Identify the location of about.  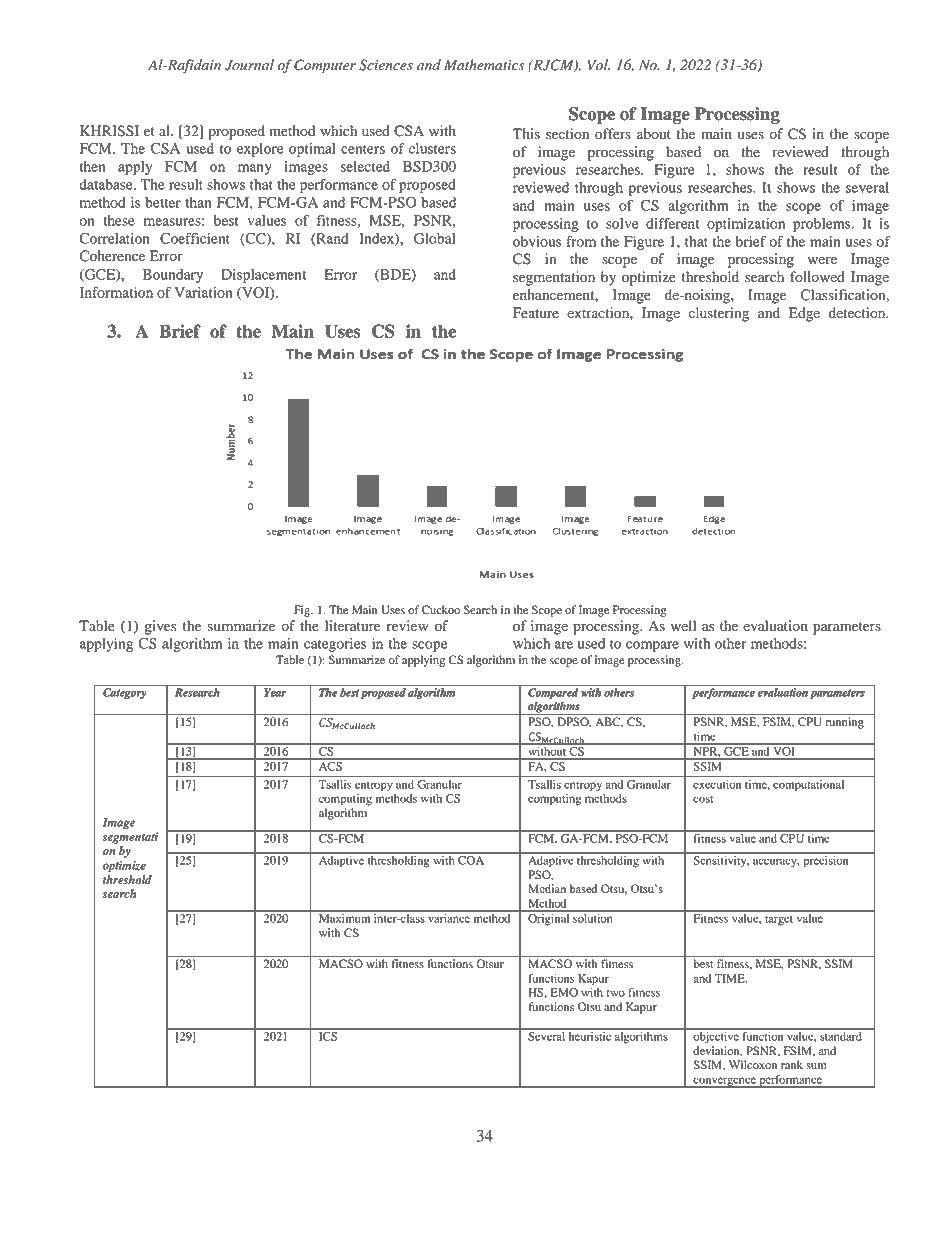
(654, 134).
